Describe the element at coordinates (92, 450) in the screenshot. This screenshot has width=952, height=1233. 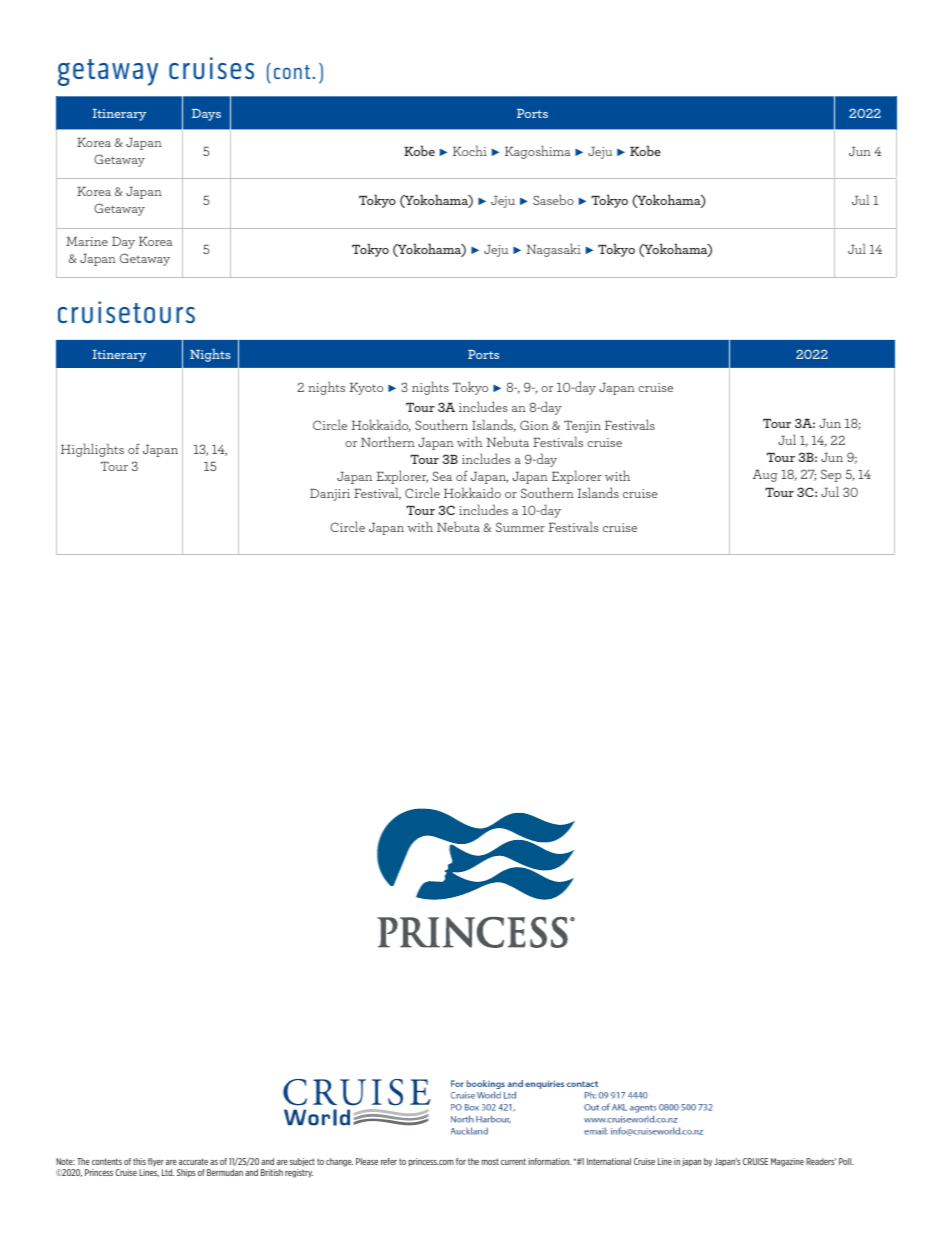
I see `Highlights` at that location.
